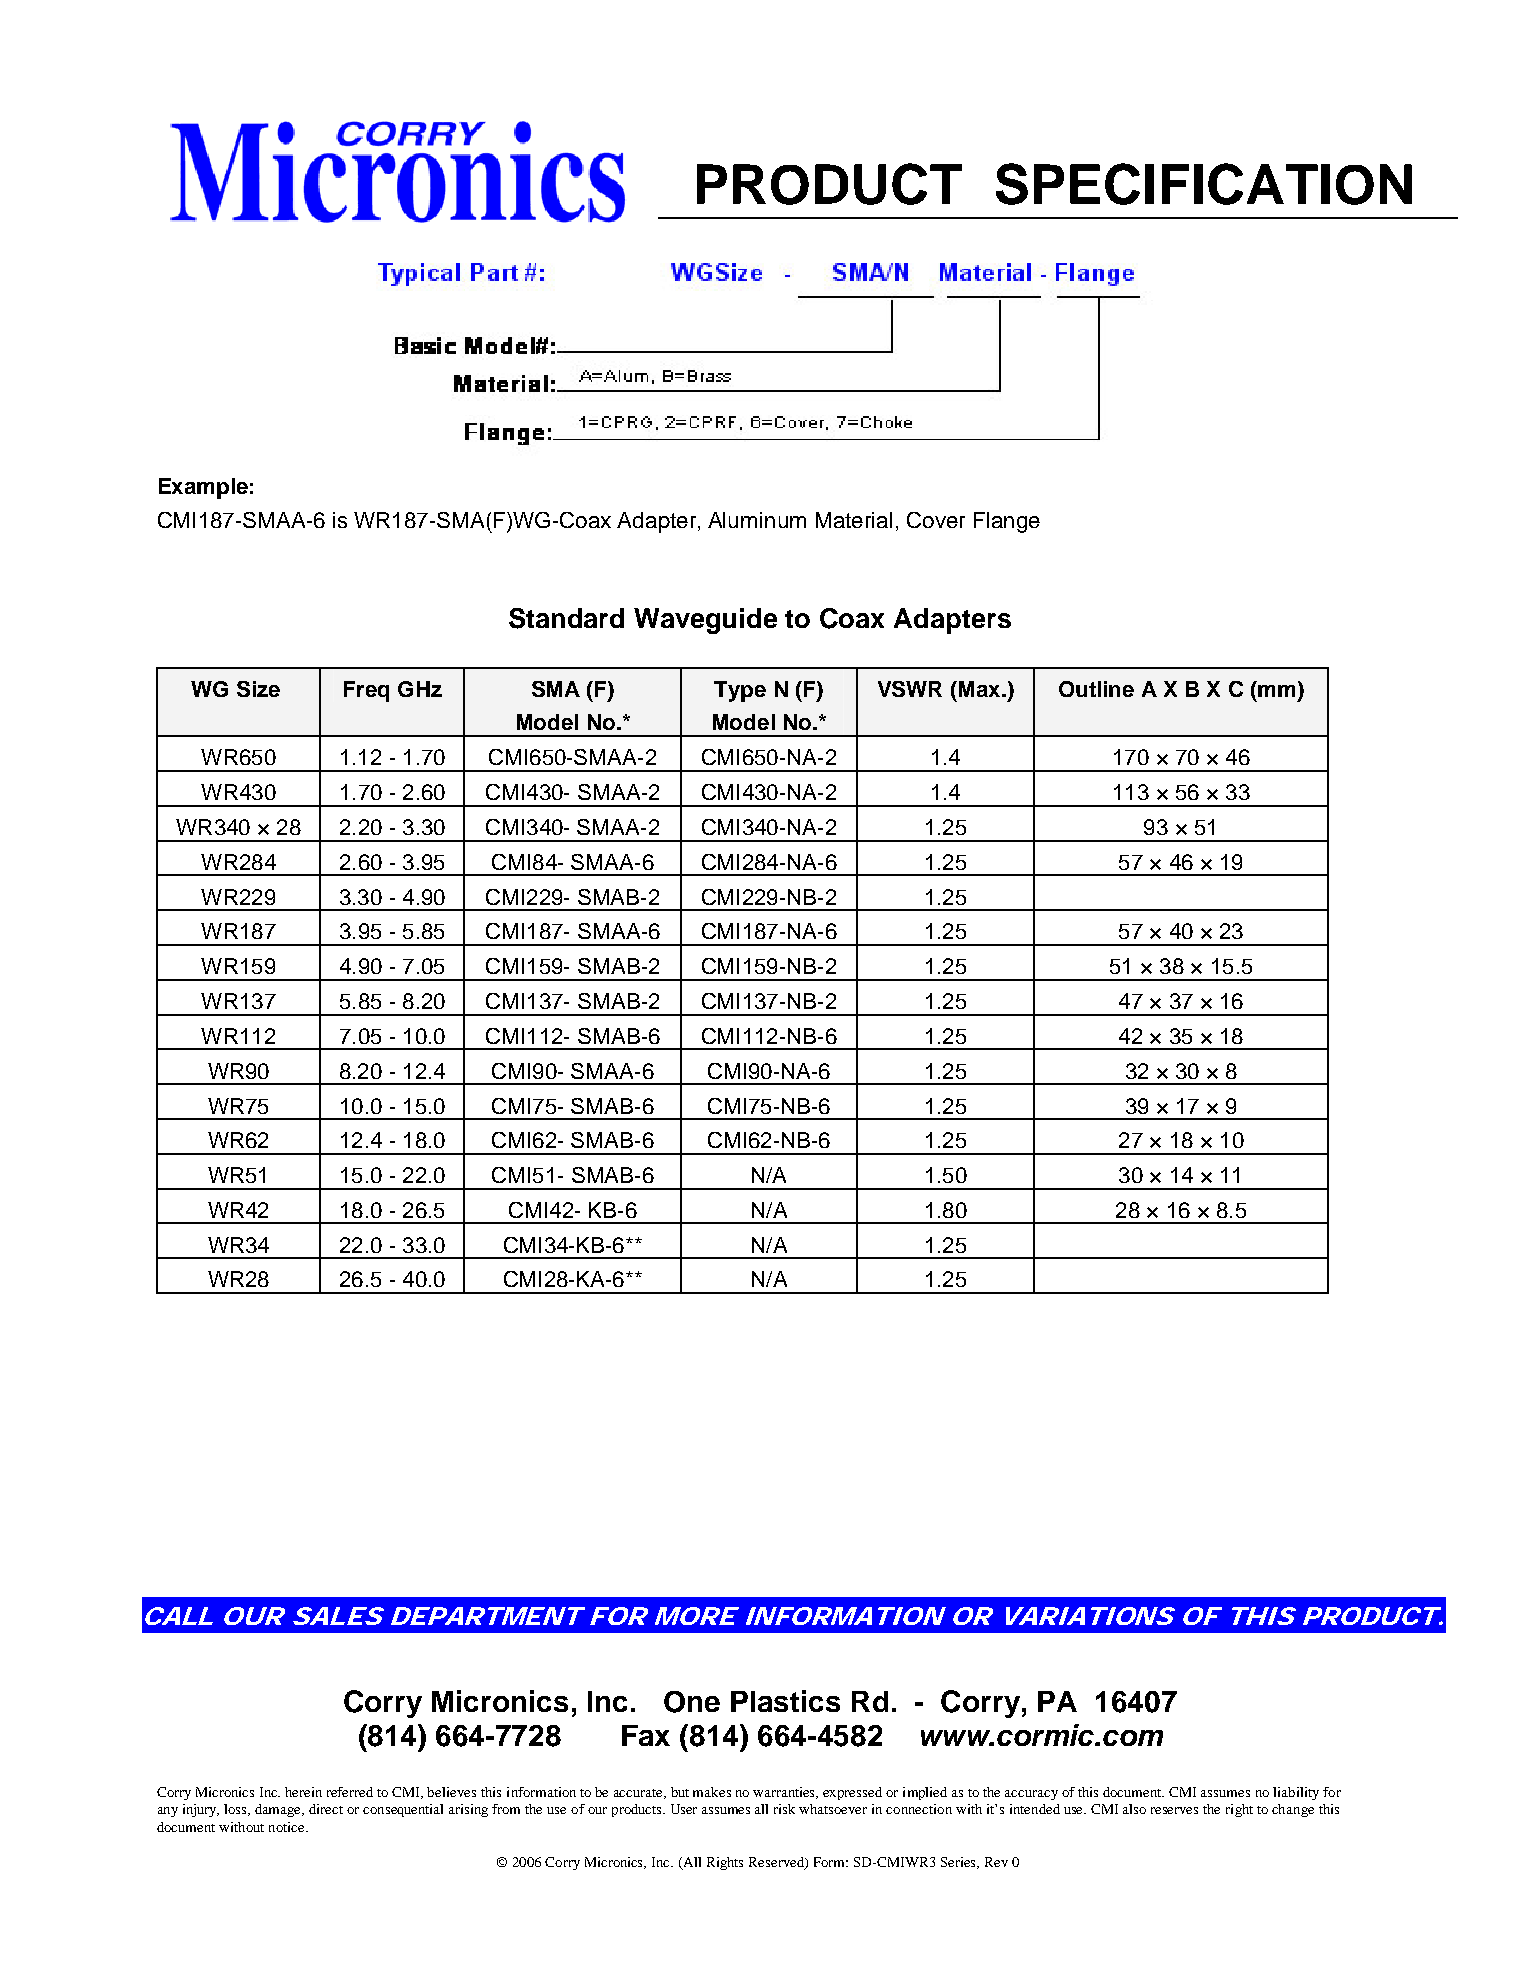  Describe the element at coordinates (712, 1792) in the image. I see `makes` at that location.
